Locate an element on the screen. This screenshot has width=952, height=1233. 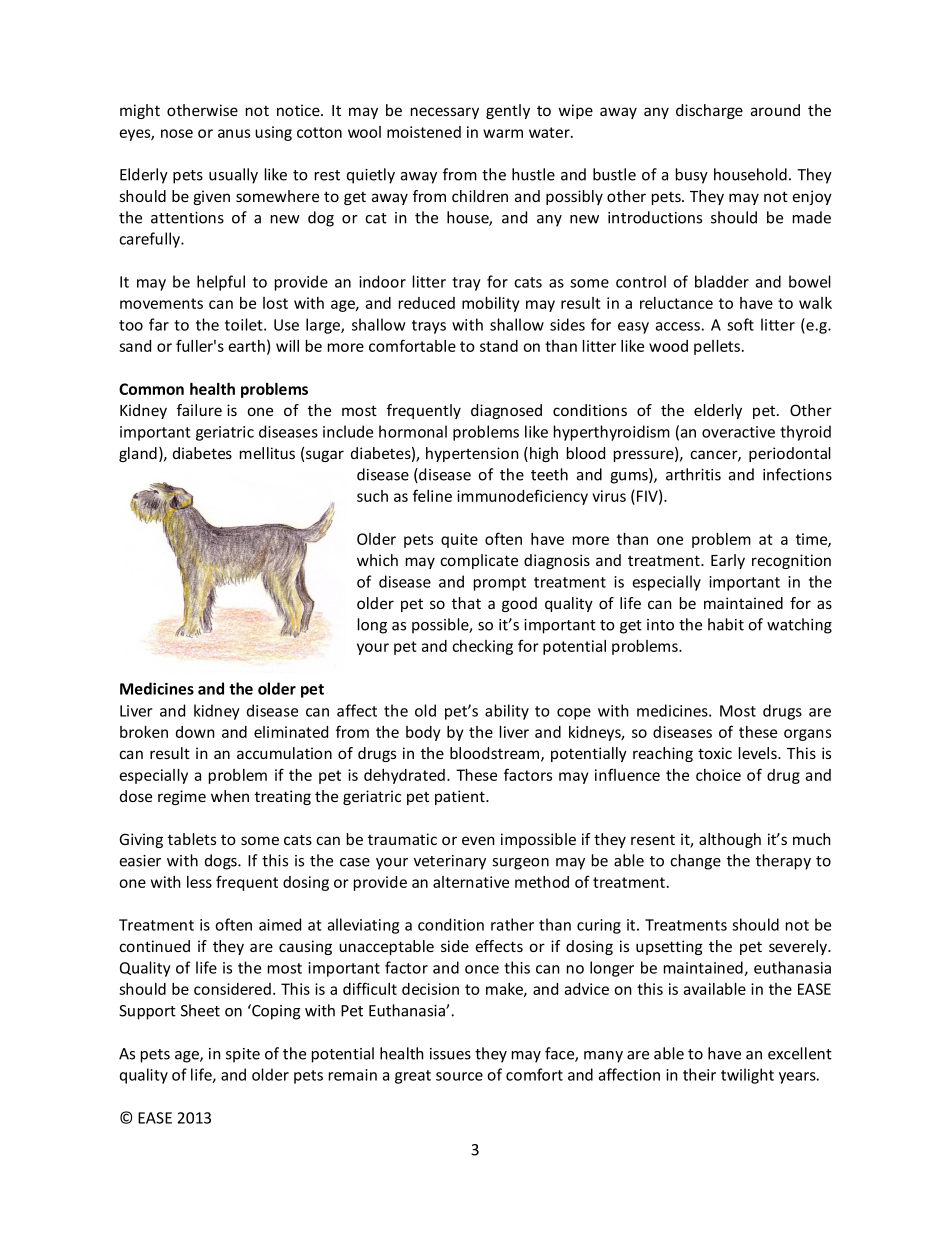
although is located at coordinates (730, 840).
